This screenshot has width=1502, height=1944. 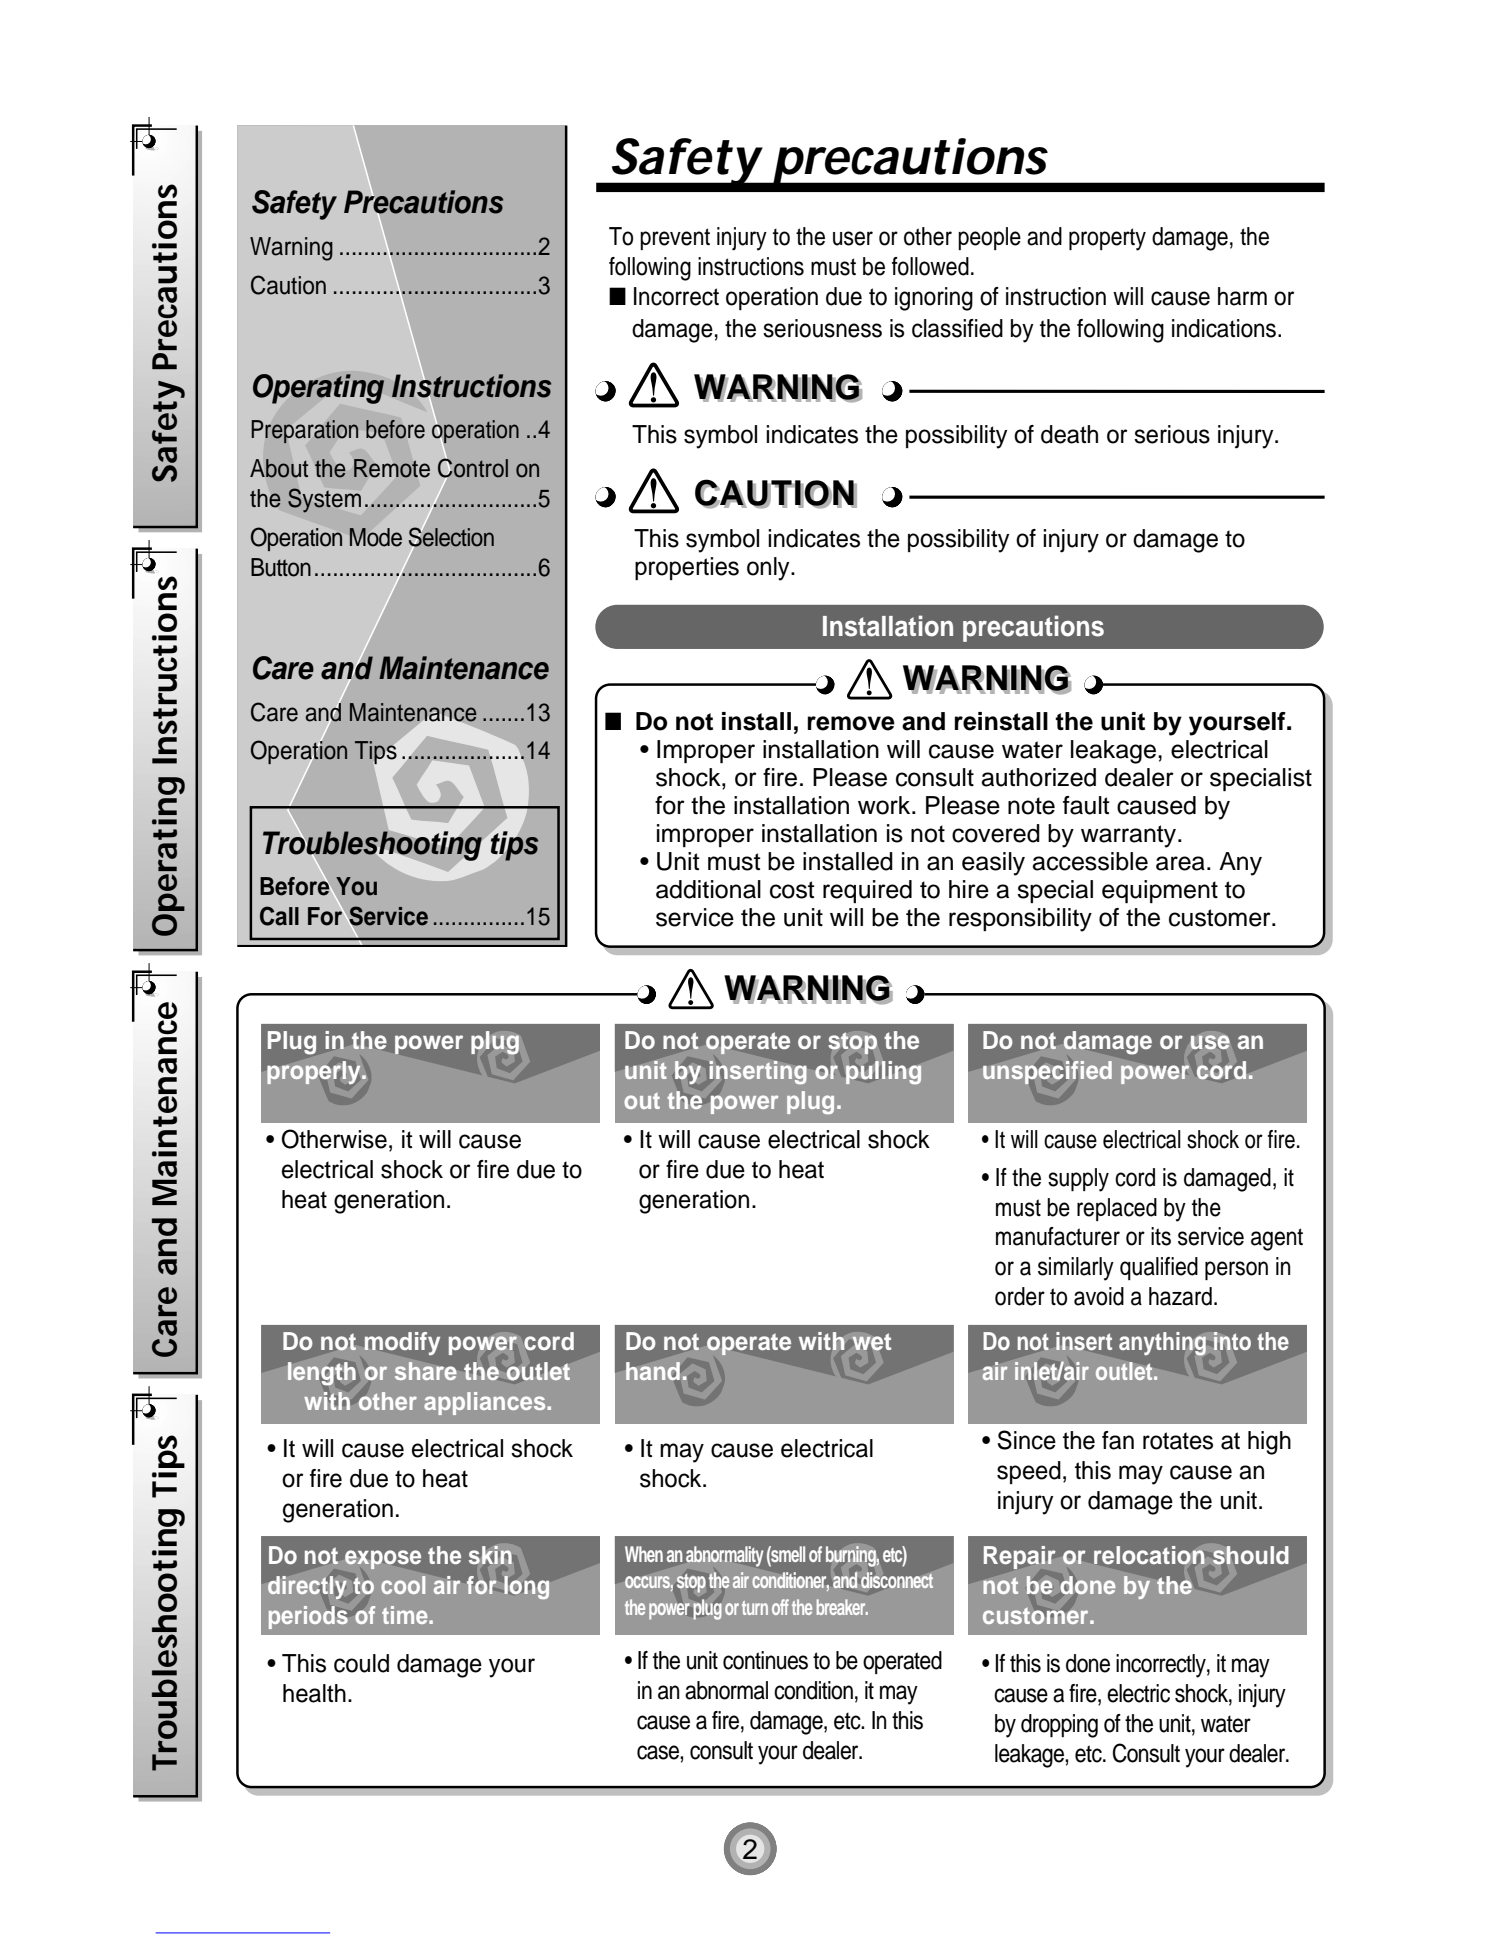 I want to click on properly, so click(x=315, y=1072).
